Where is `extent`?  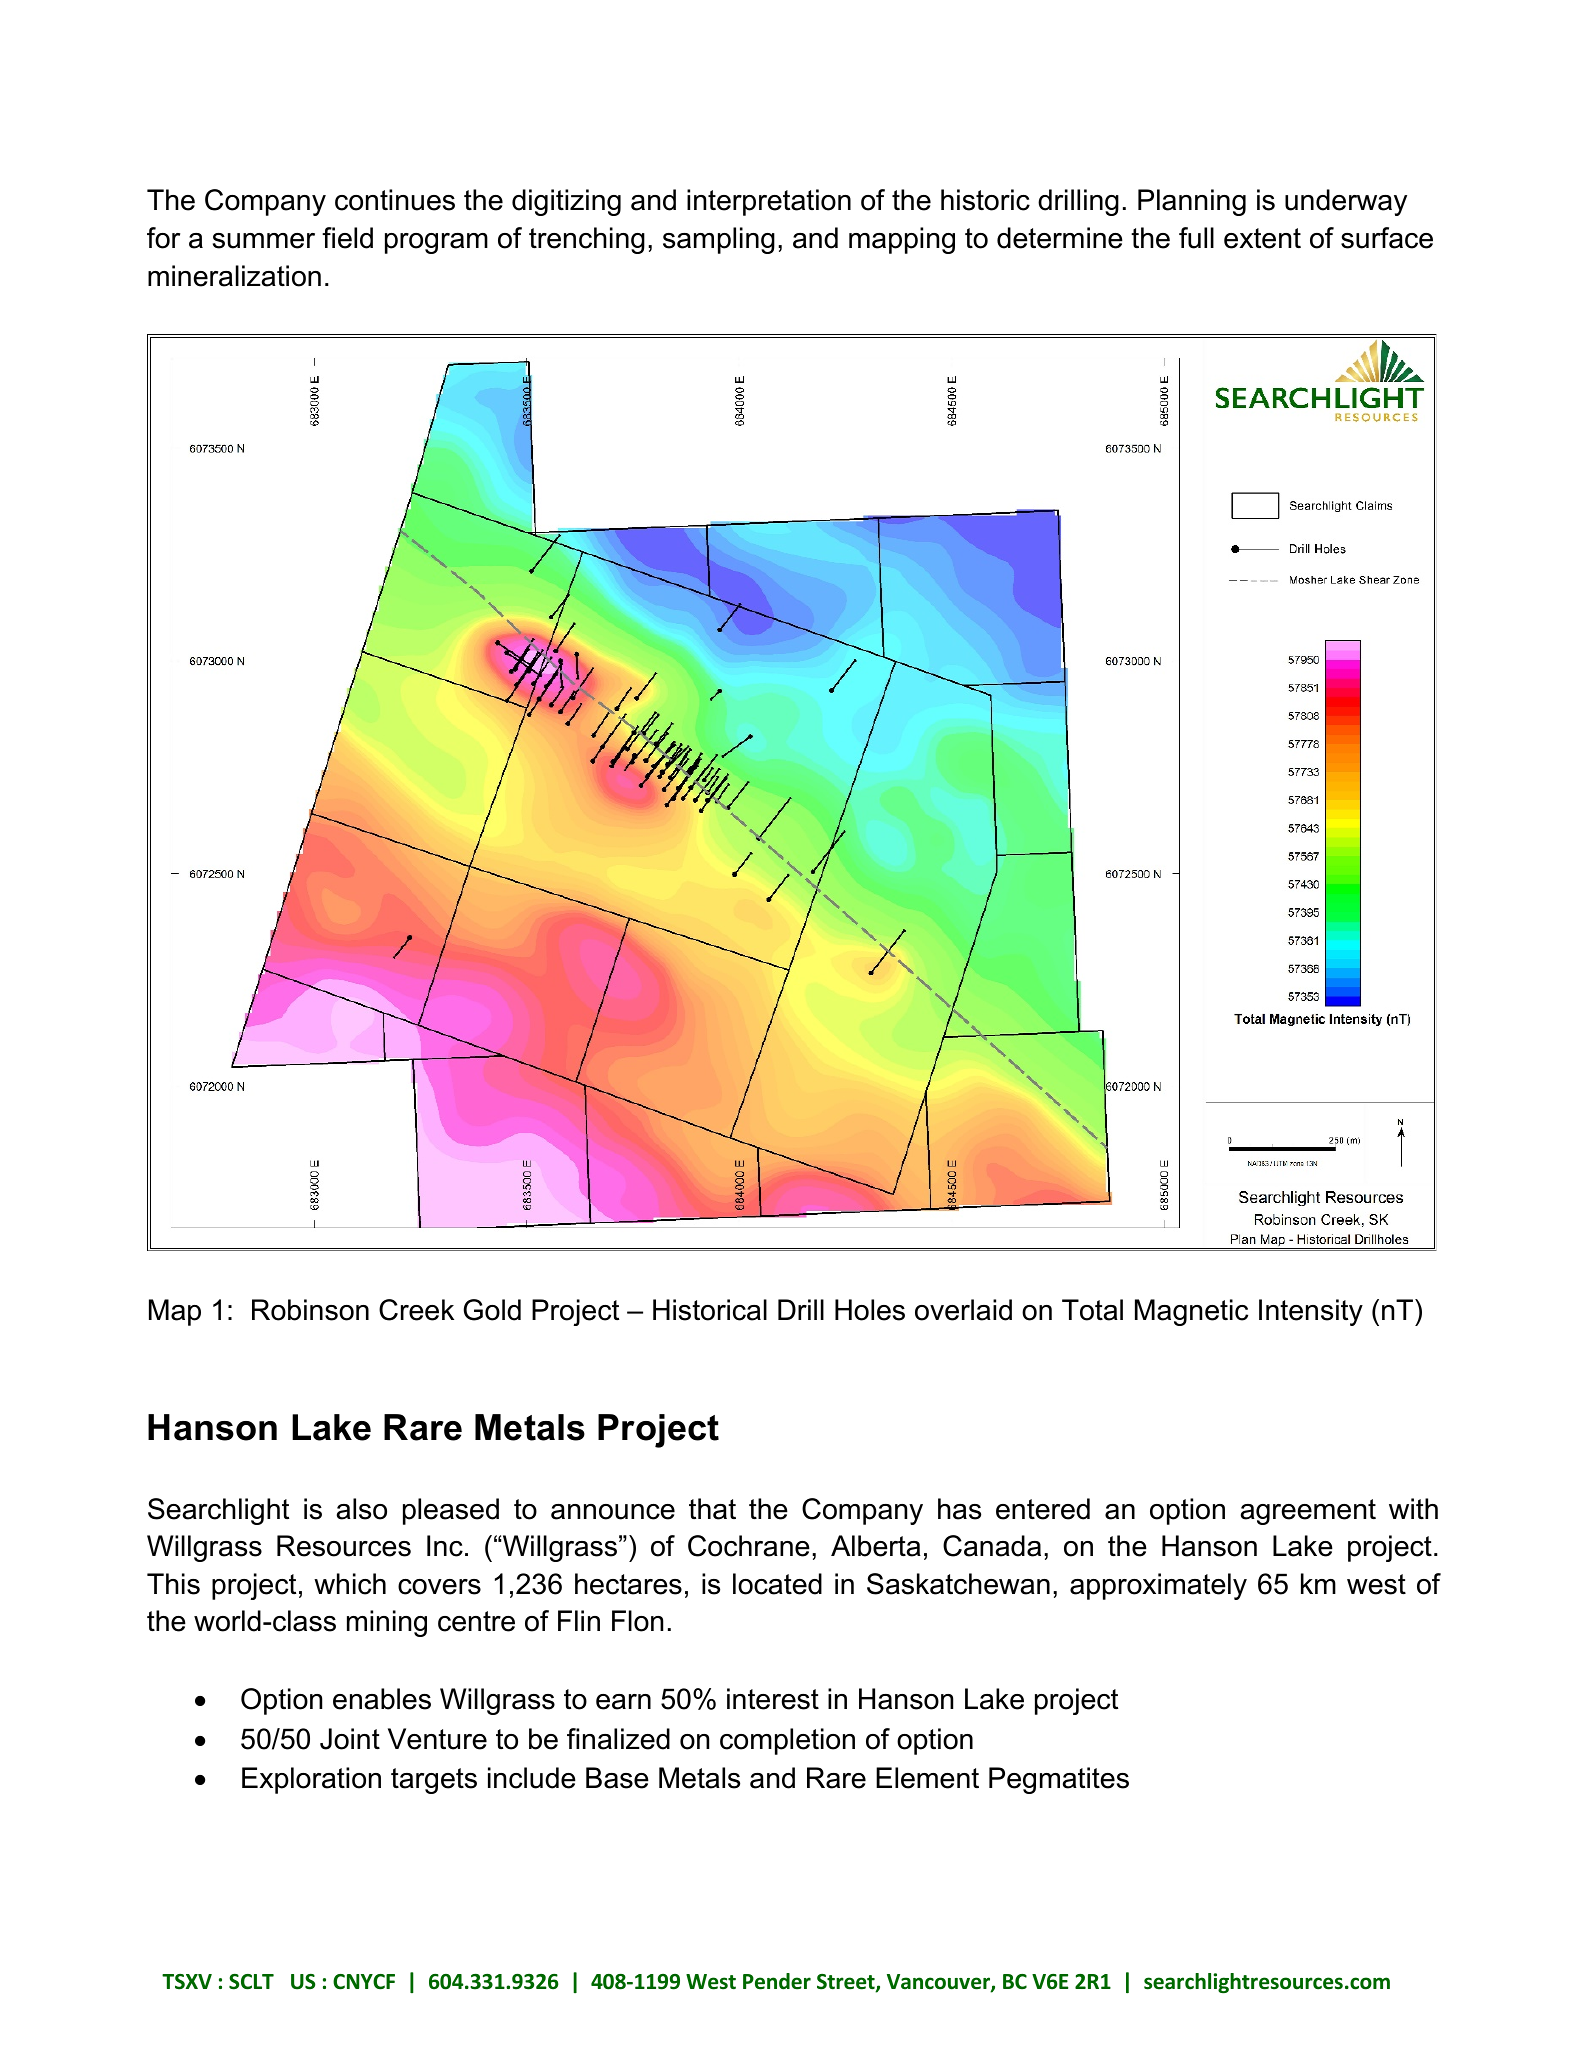
extent is located at coordinates (1262, 238).
